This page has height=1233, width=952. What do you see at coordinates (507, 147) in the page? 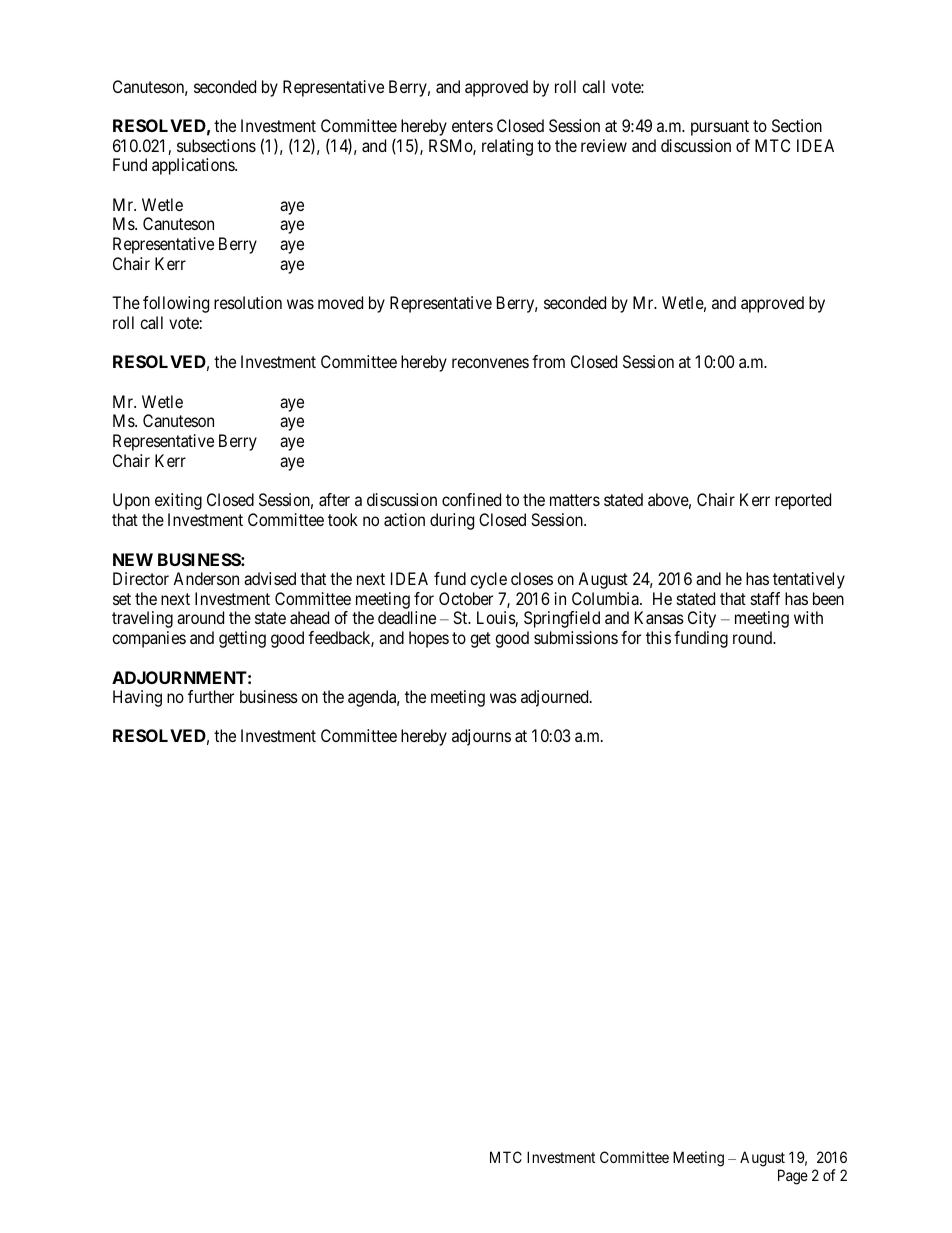
I see `relating` at bounding box center [507, 147].
